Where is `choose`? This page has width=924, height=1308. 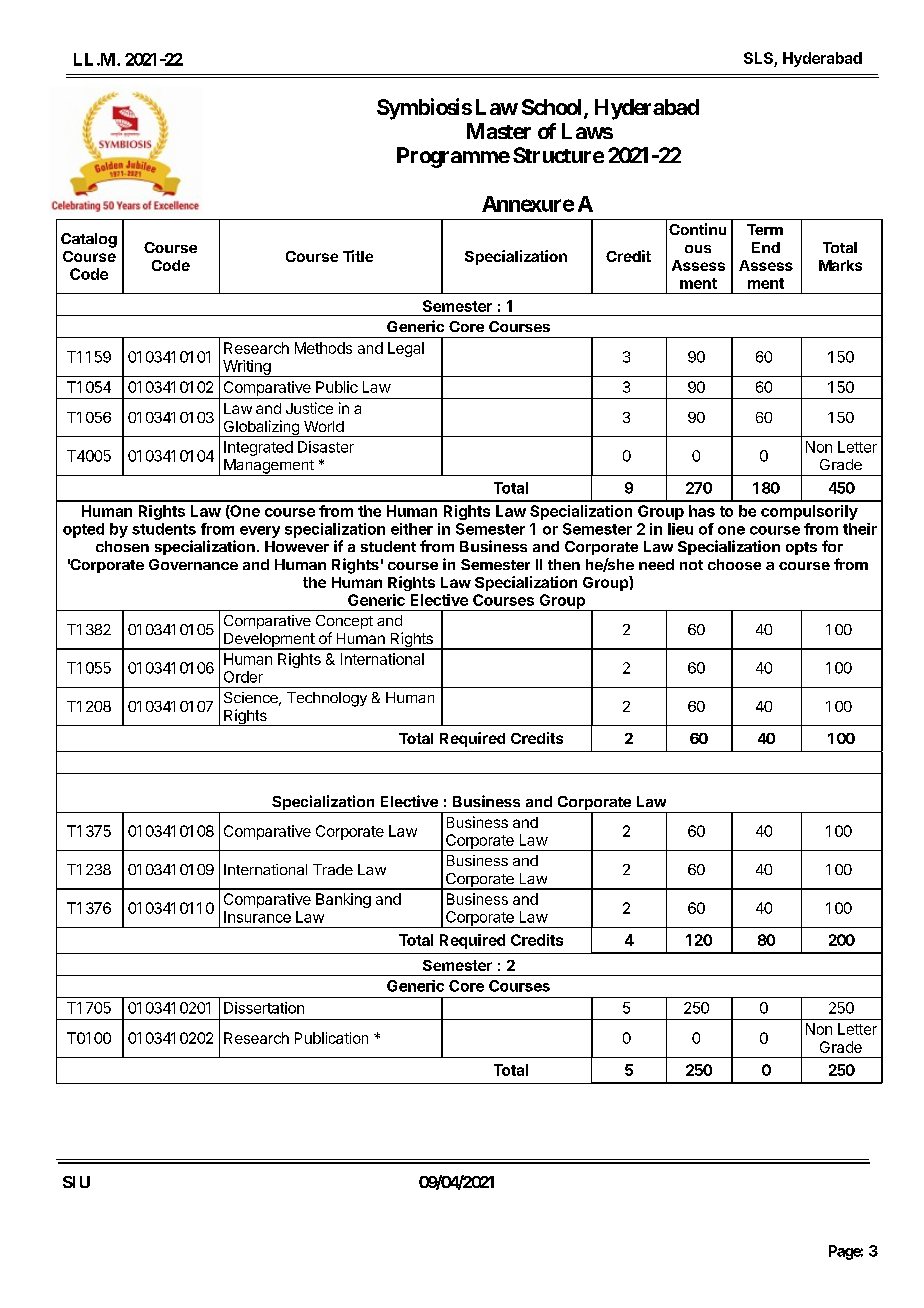
choose is located at coordinates (734, 564).
